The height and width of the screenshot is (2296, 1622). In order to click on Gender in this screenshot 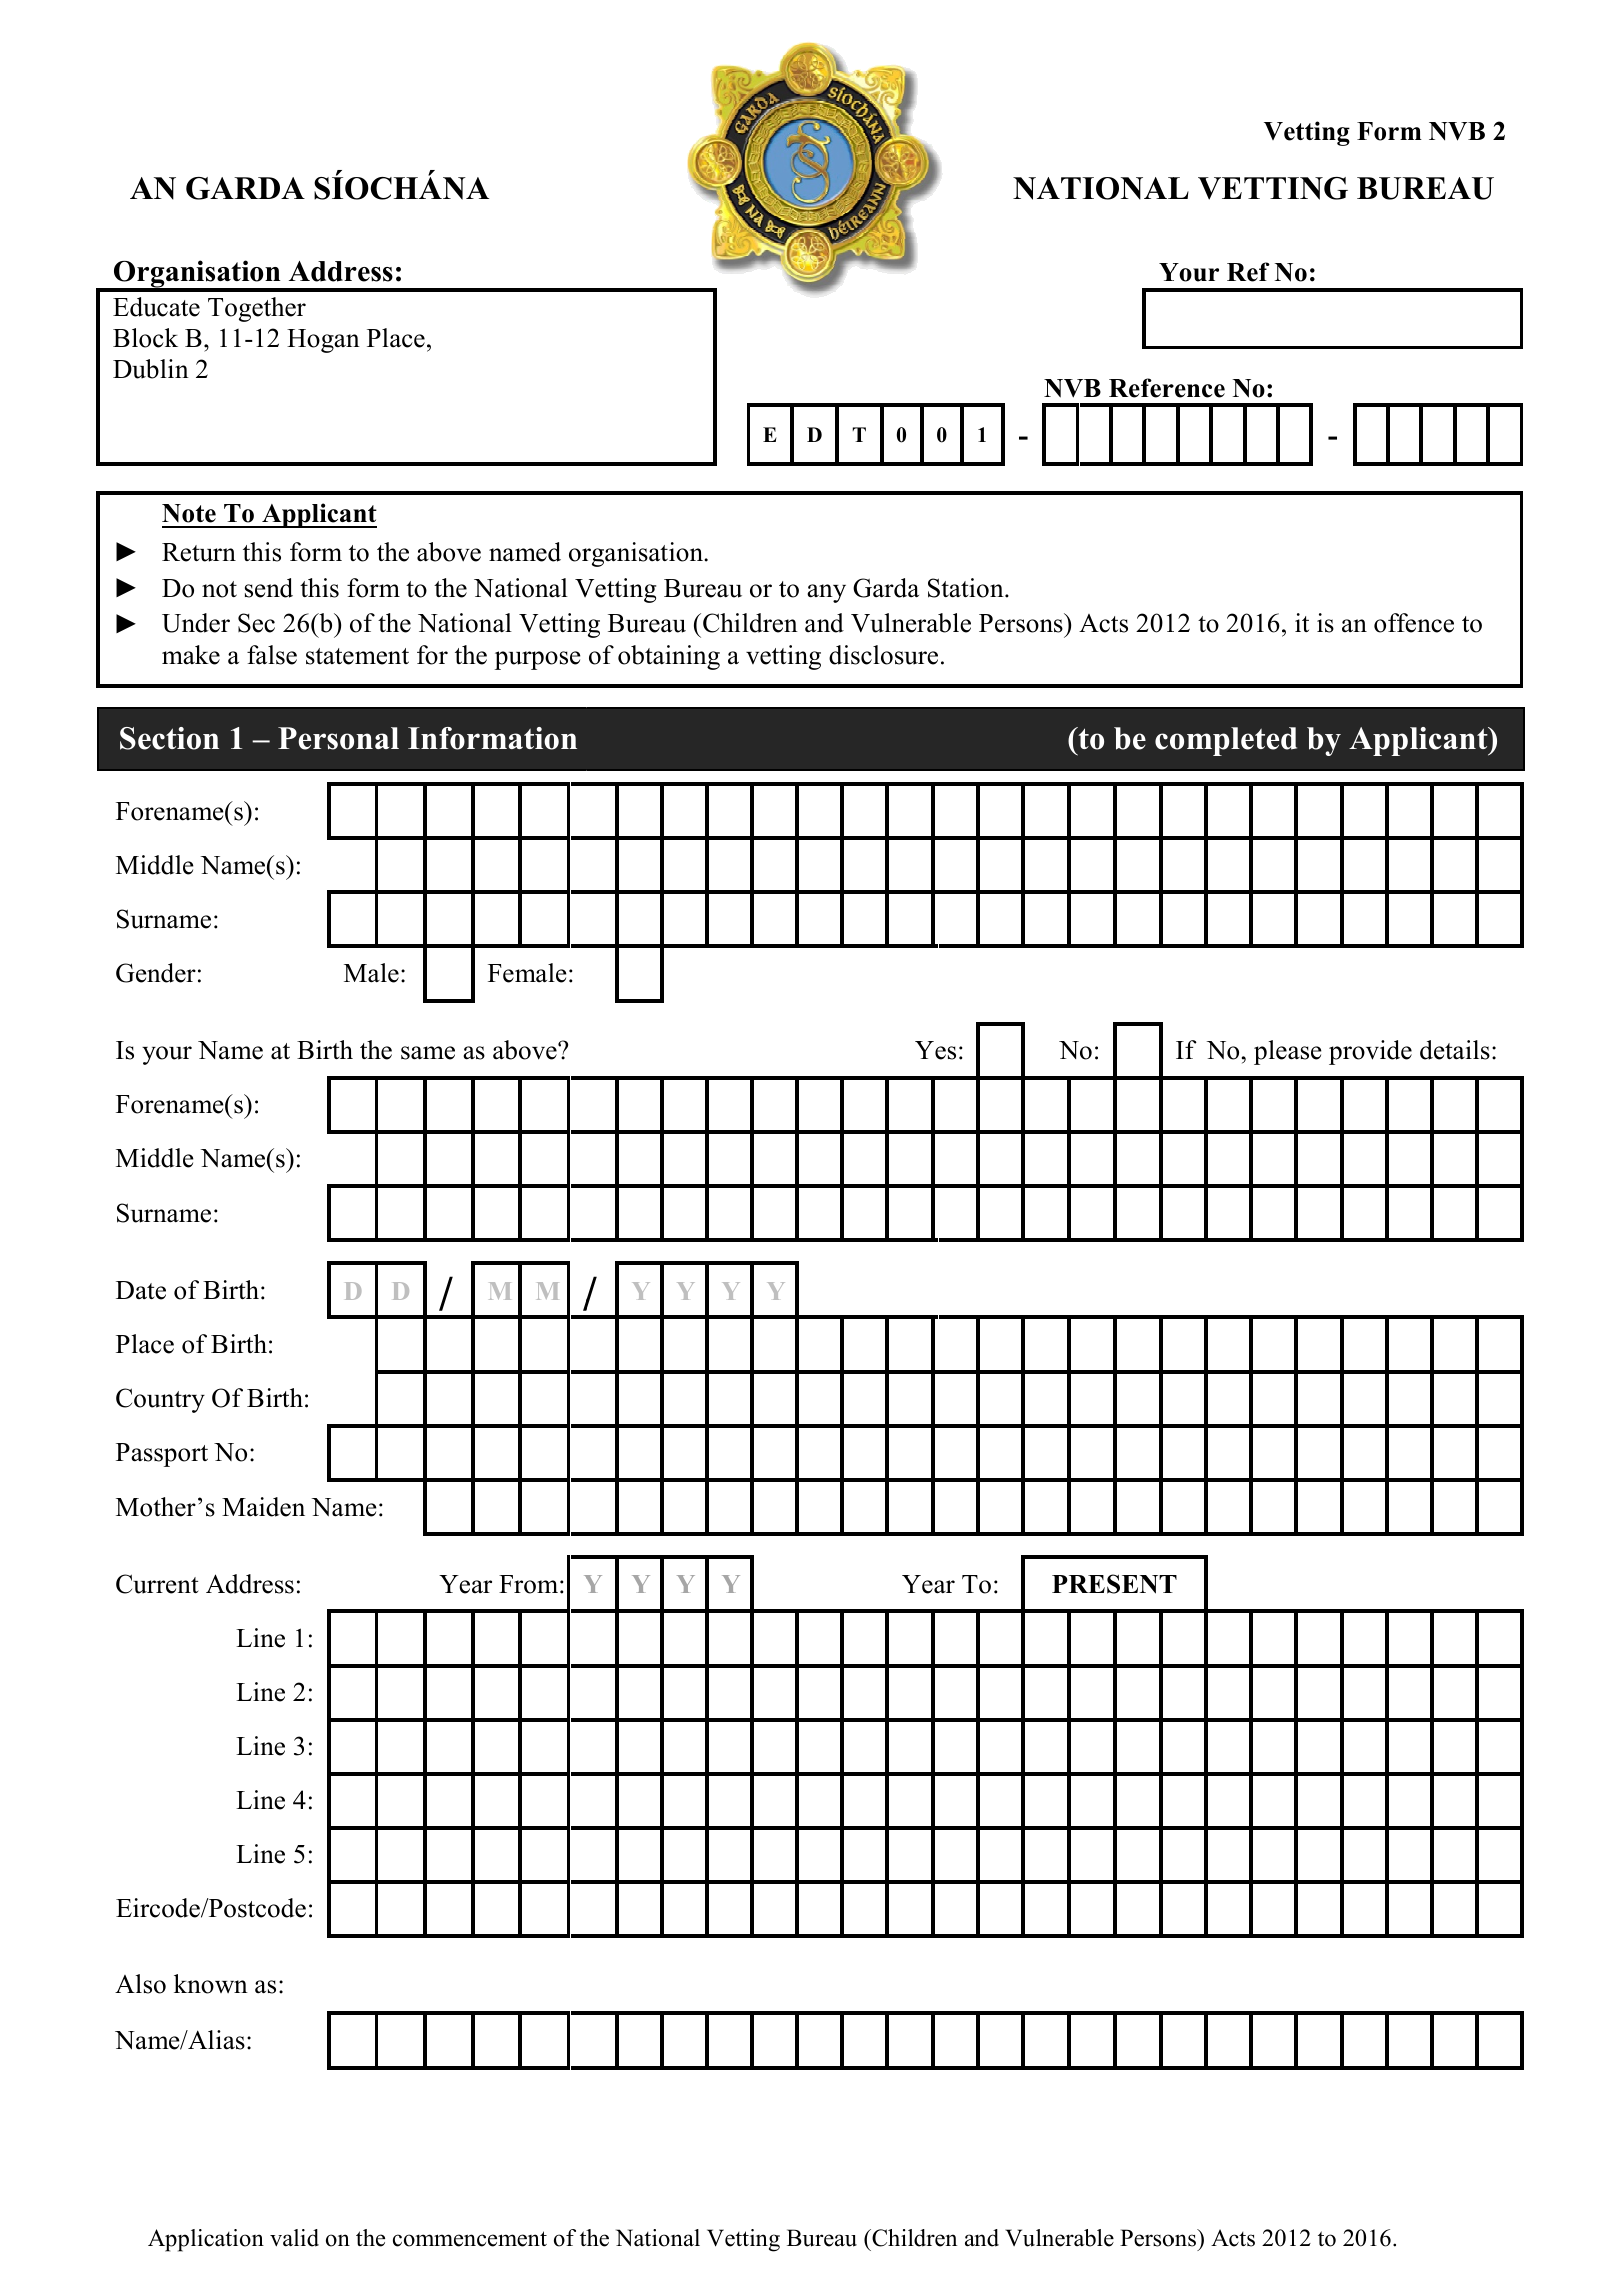, I will do `click(156, 973)`.
